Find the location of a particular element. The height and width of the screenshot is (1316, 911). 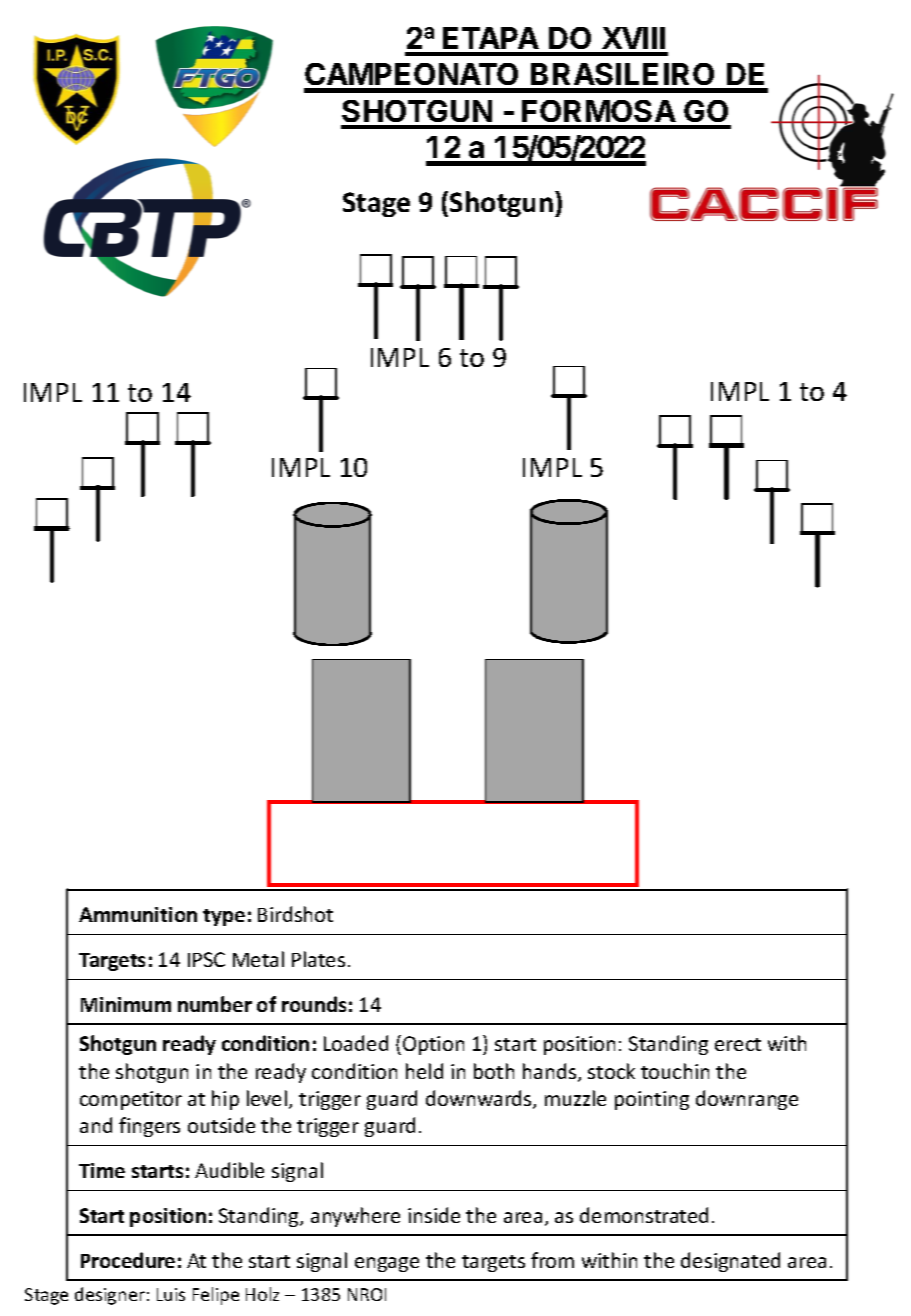

engage is located at coordinates (387, 1264).
